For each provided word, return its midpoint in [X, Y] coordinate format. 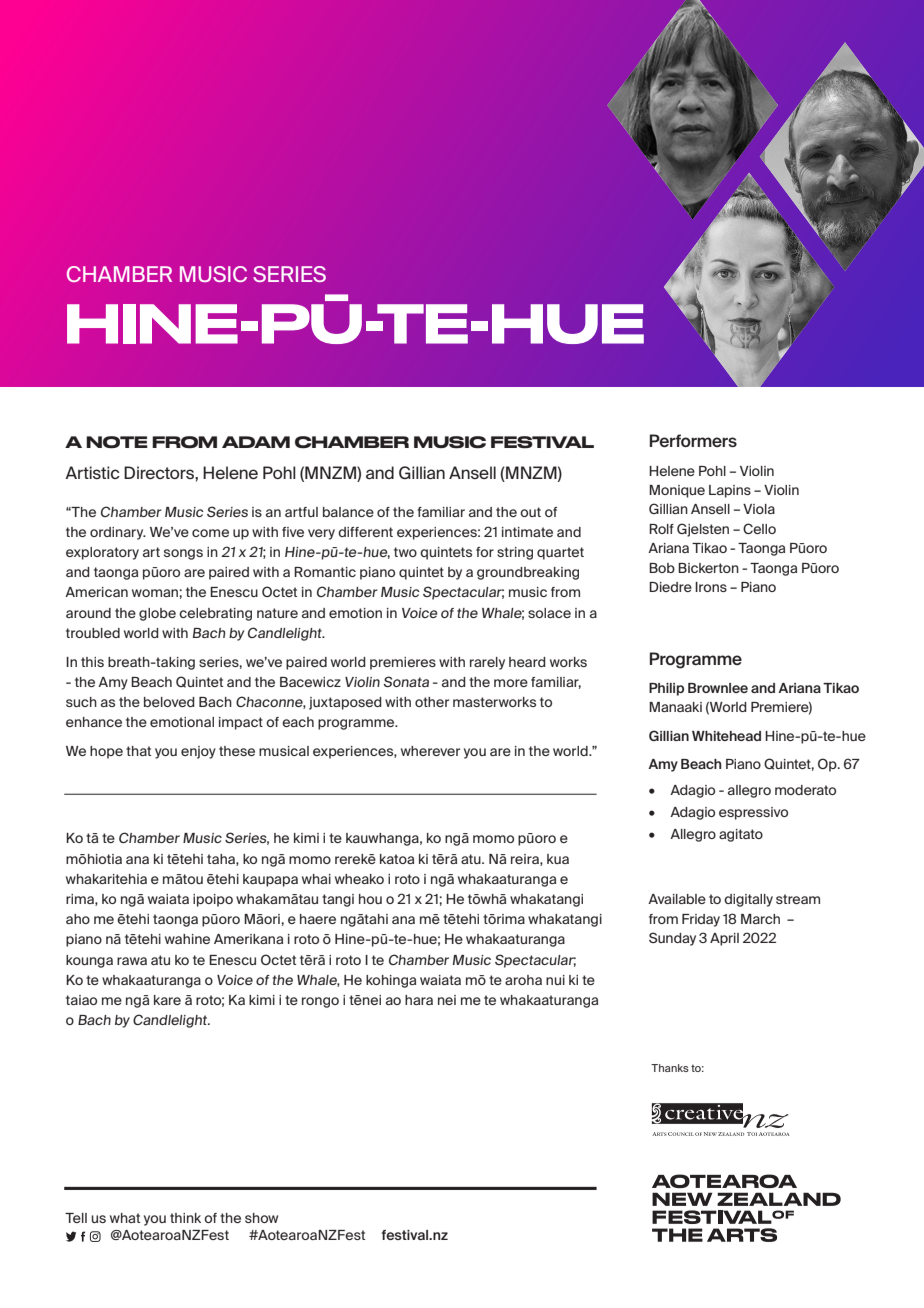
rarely [487, 663]
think [185, 1218]
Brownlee [718, 688]
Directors [160, 472]
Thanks [670, 1068]
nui [555, 980]
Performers [693, 441]
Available [677, 899]
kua [558, 859]
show [261, 1218]
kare [167, 1000]
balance [348, 512]
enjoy [198, 752]
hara [419, 1000]
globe [157, 614]
